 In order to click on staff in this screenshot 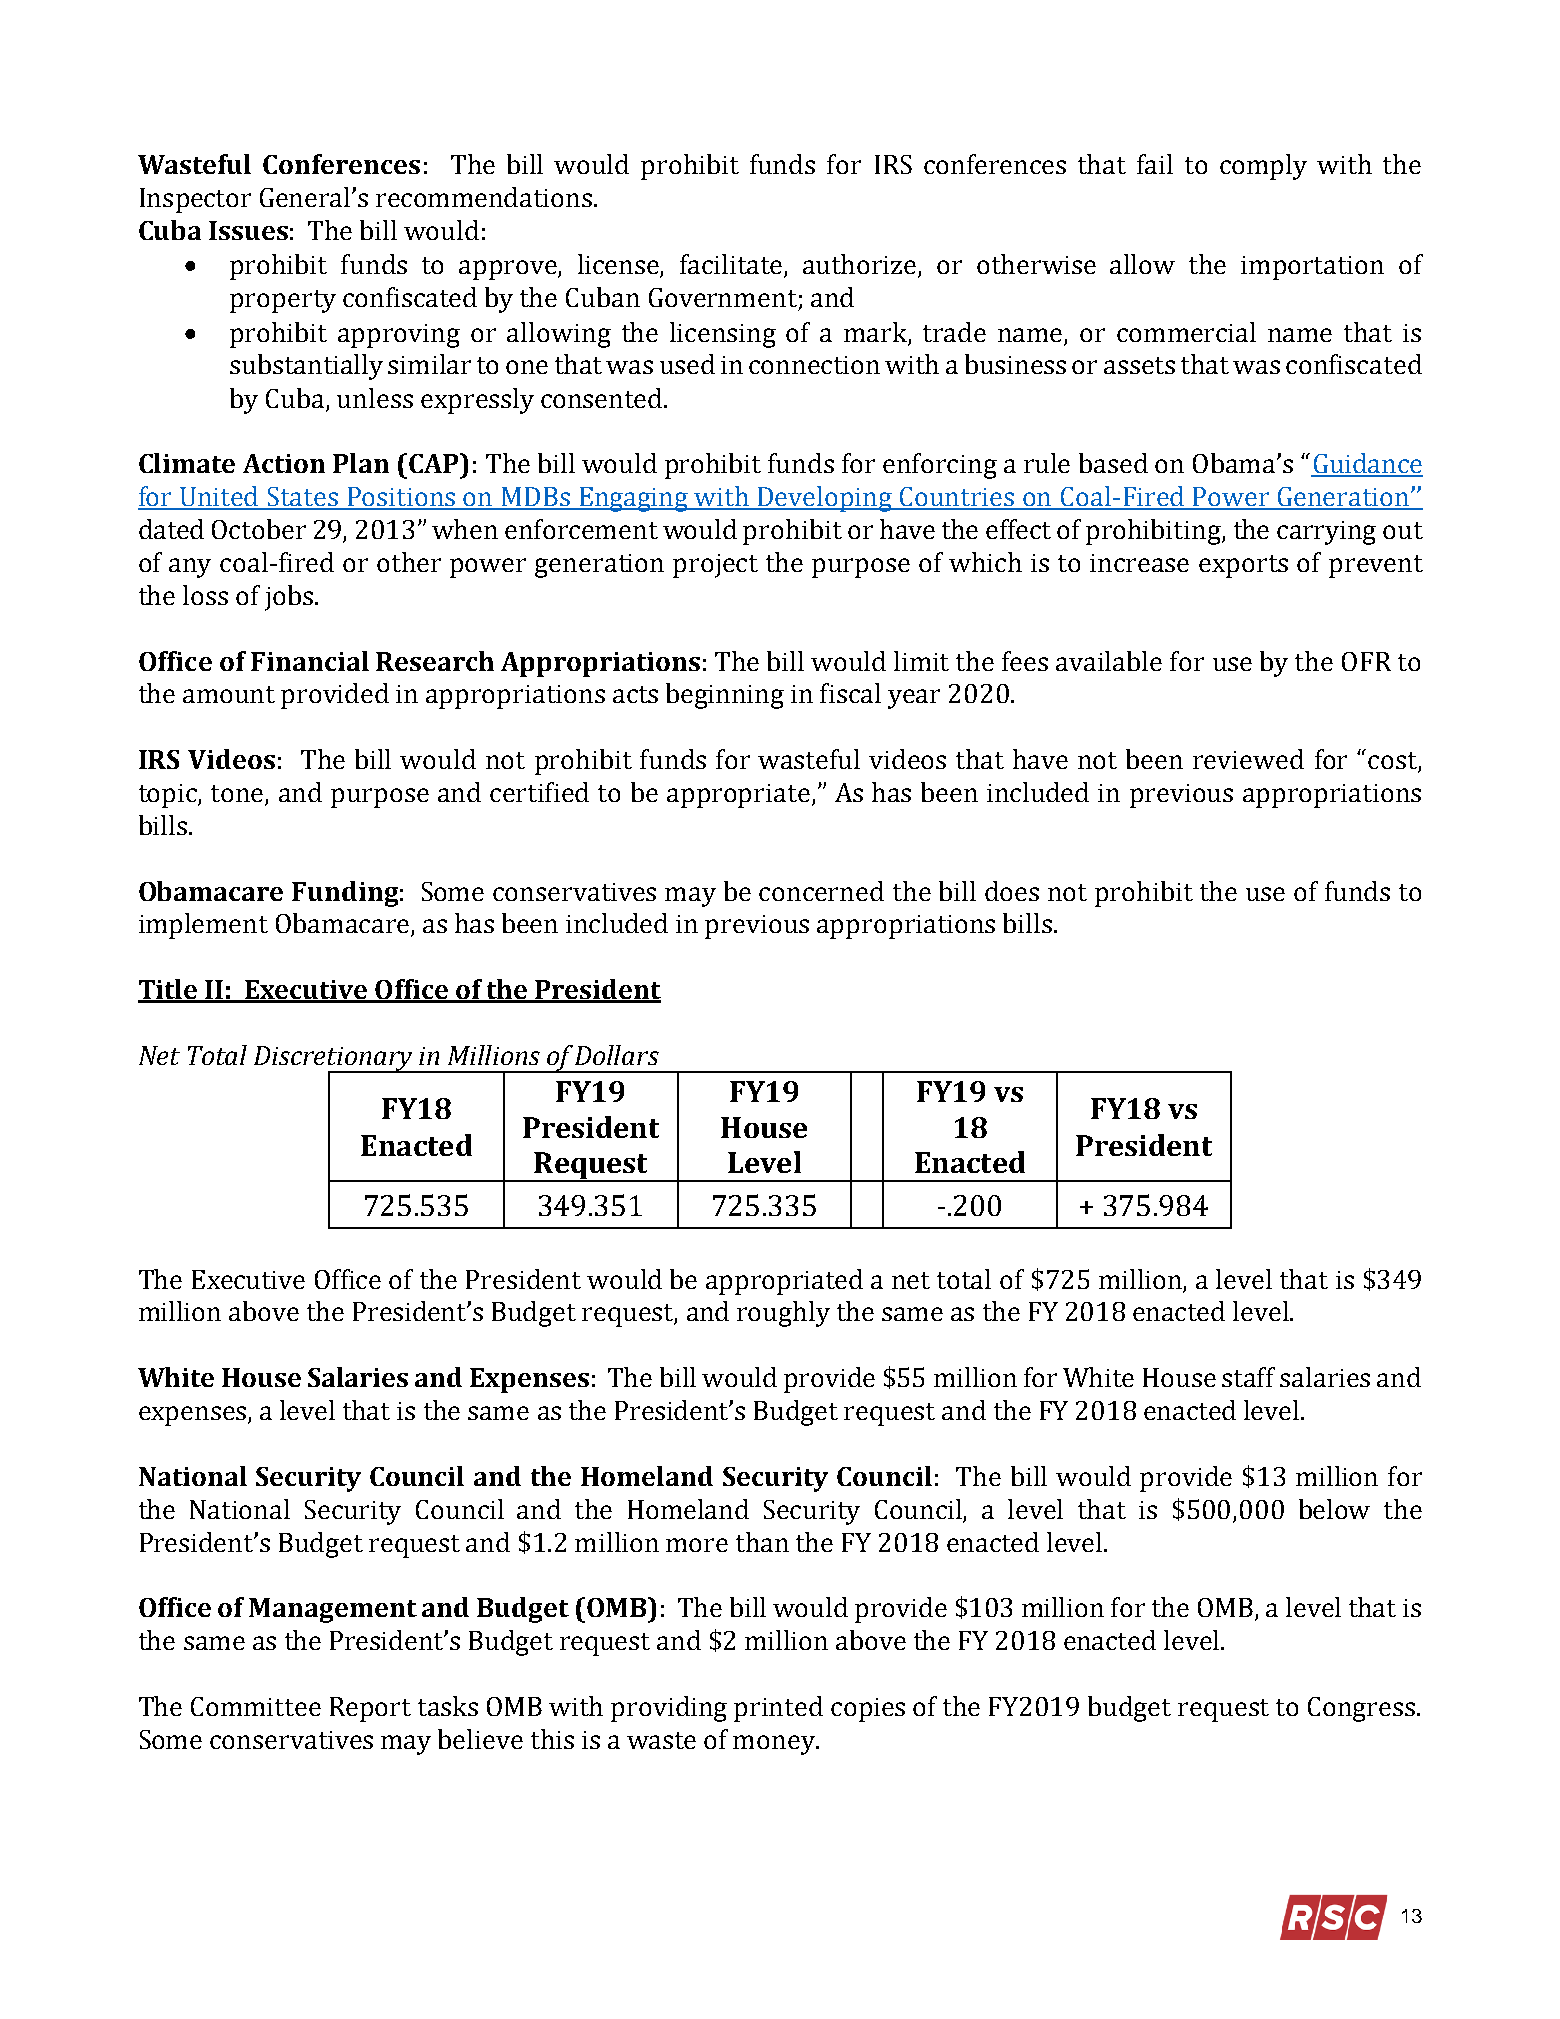, I will do `click(1248, 1377)`.
